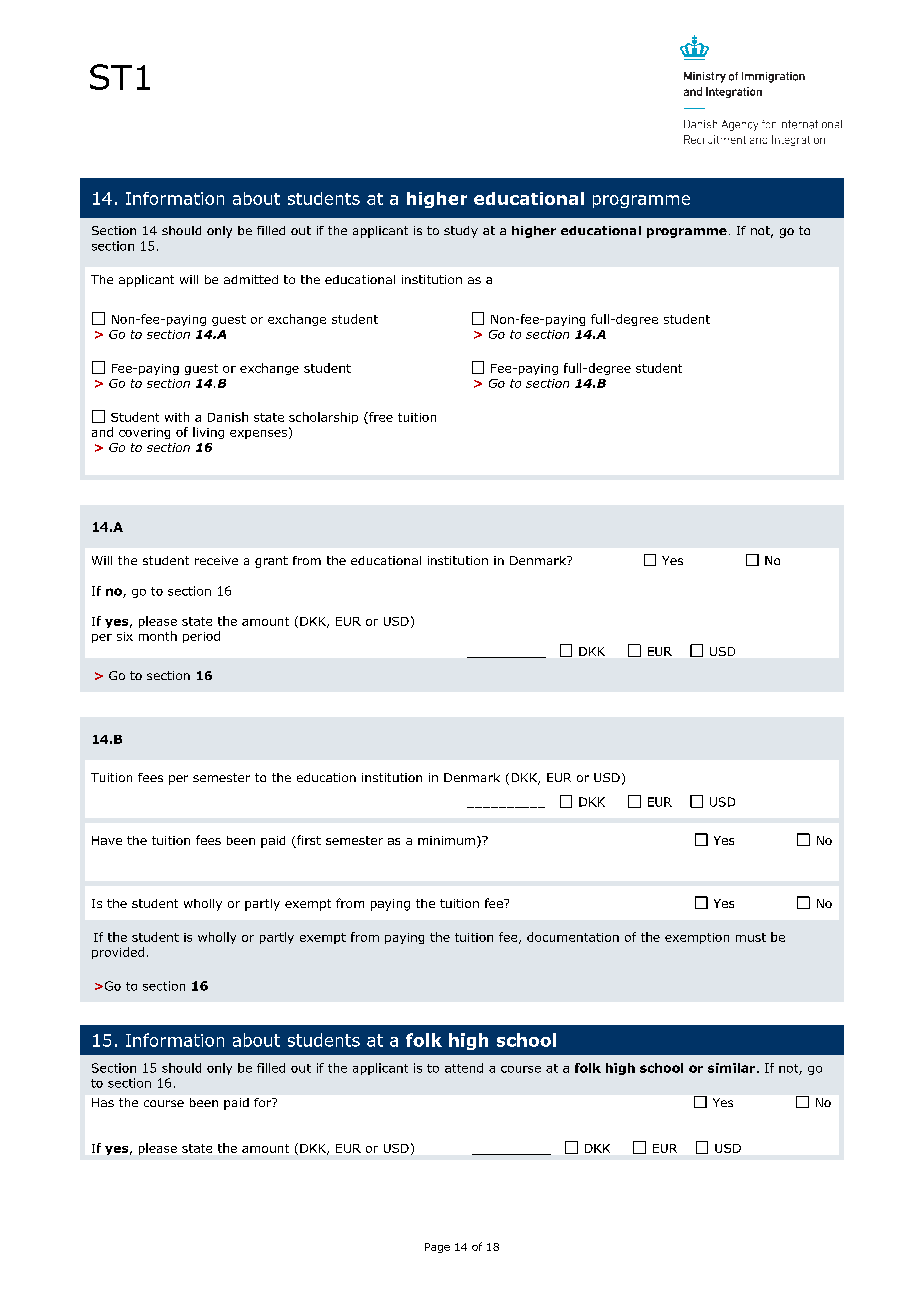 This page has width=924, height=1308. Describe the element at coordinates (216, 560) in the page. I see `receive` at that location.
